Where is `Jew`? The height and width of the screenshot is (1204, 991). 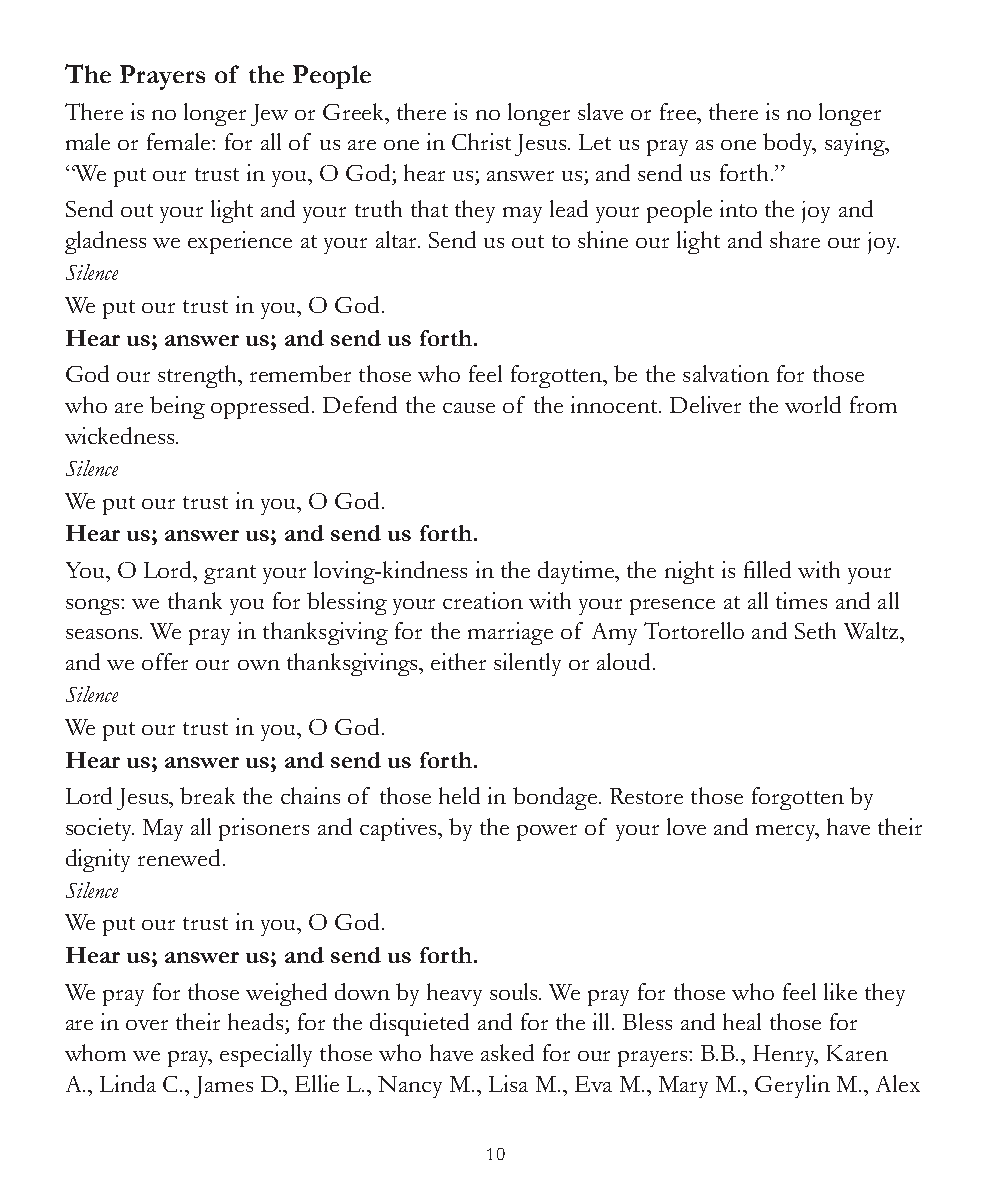 Jew is located at coordinates (269, 115).
